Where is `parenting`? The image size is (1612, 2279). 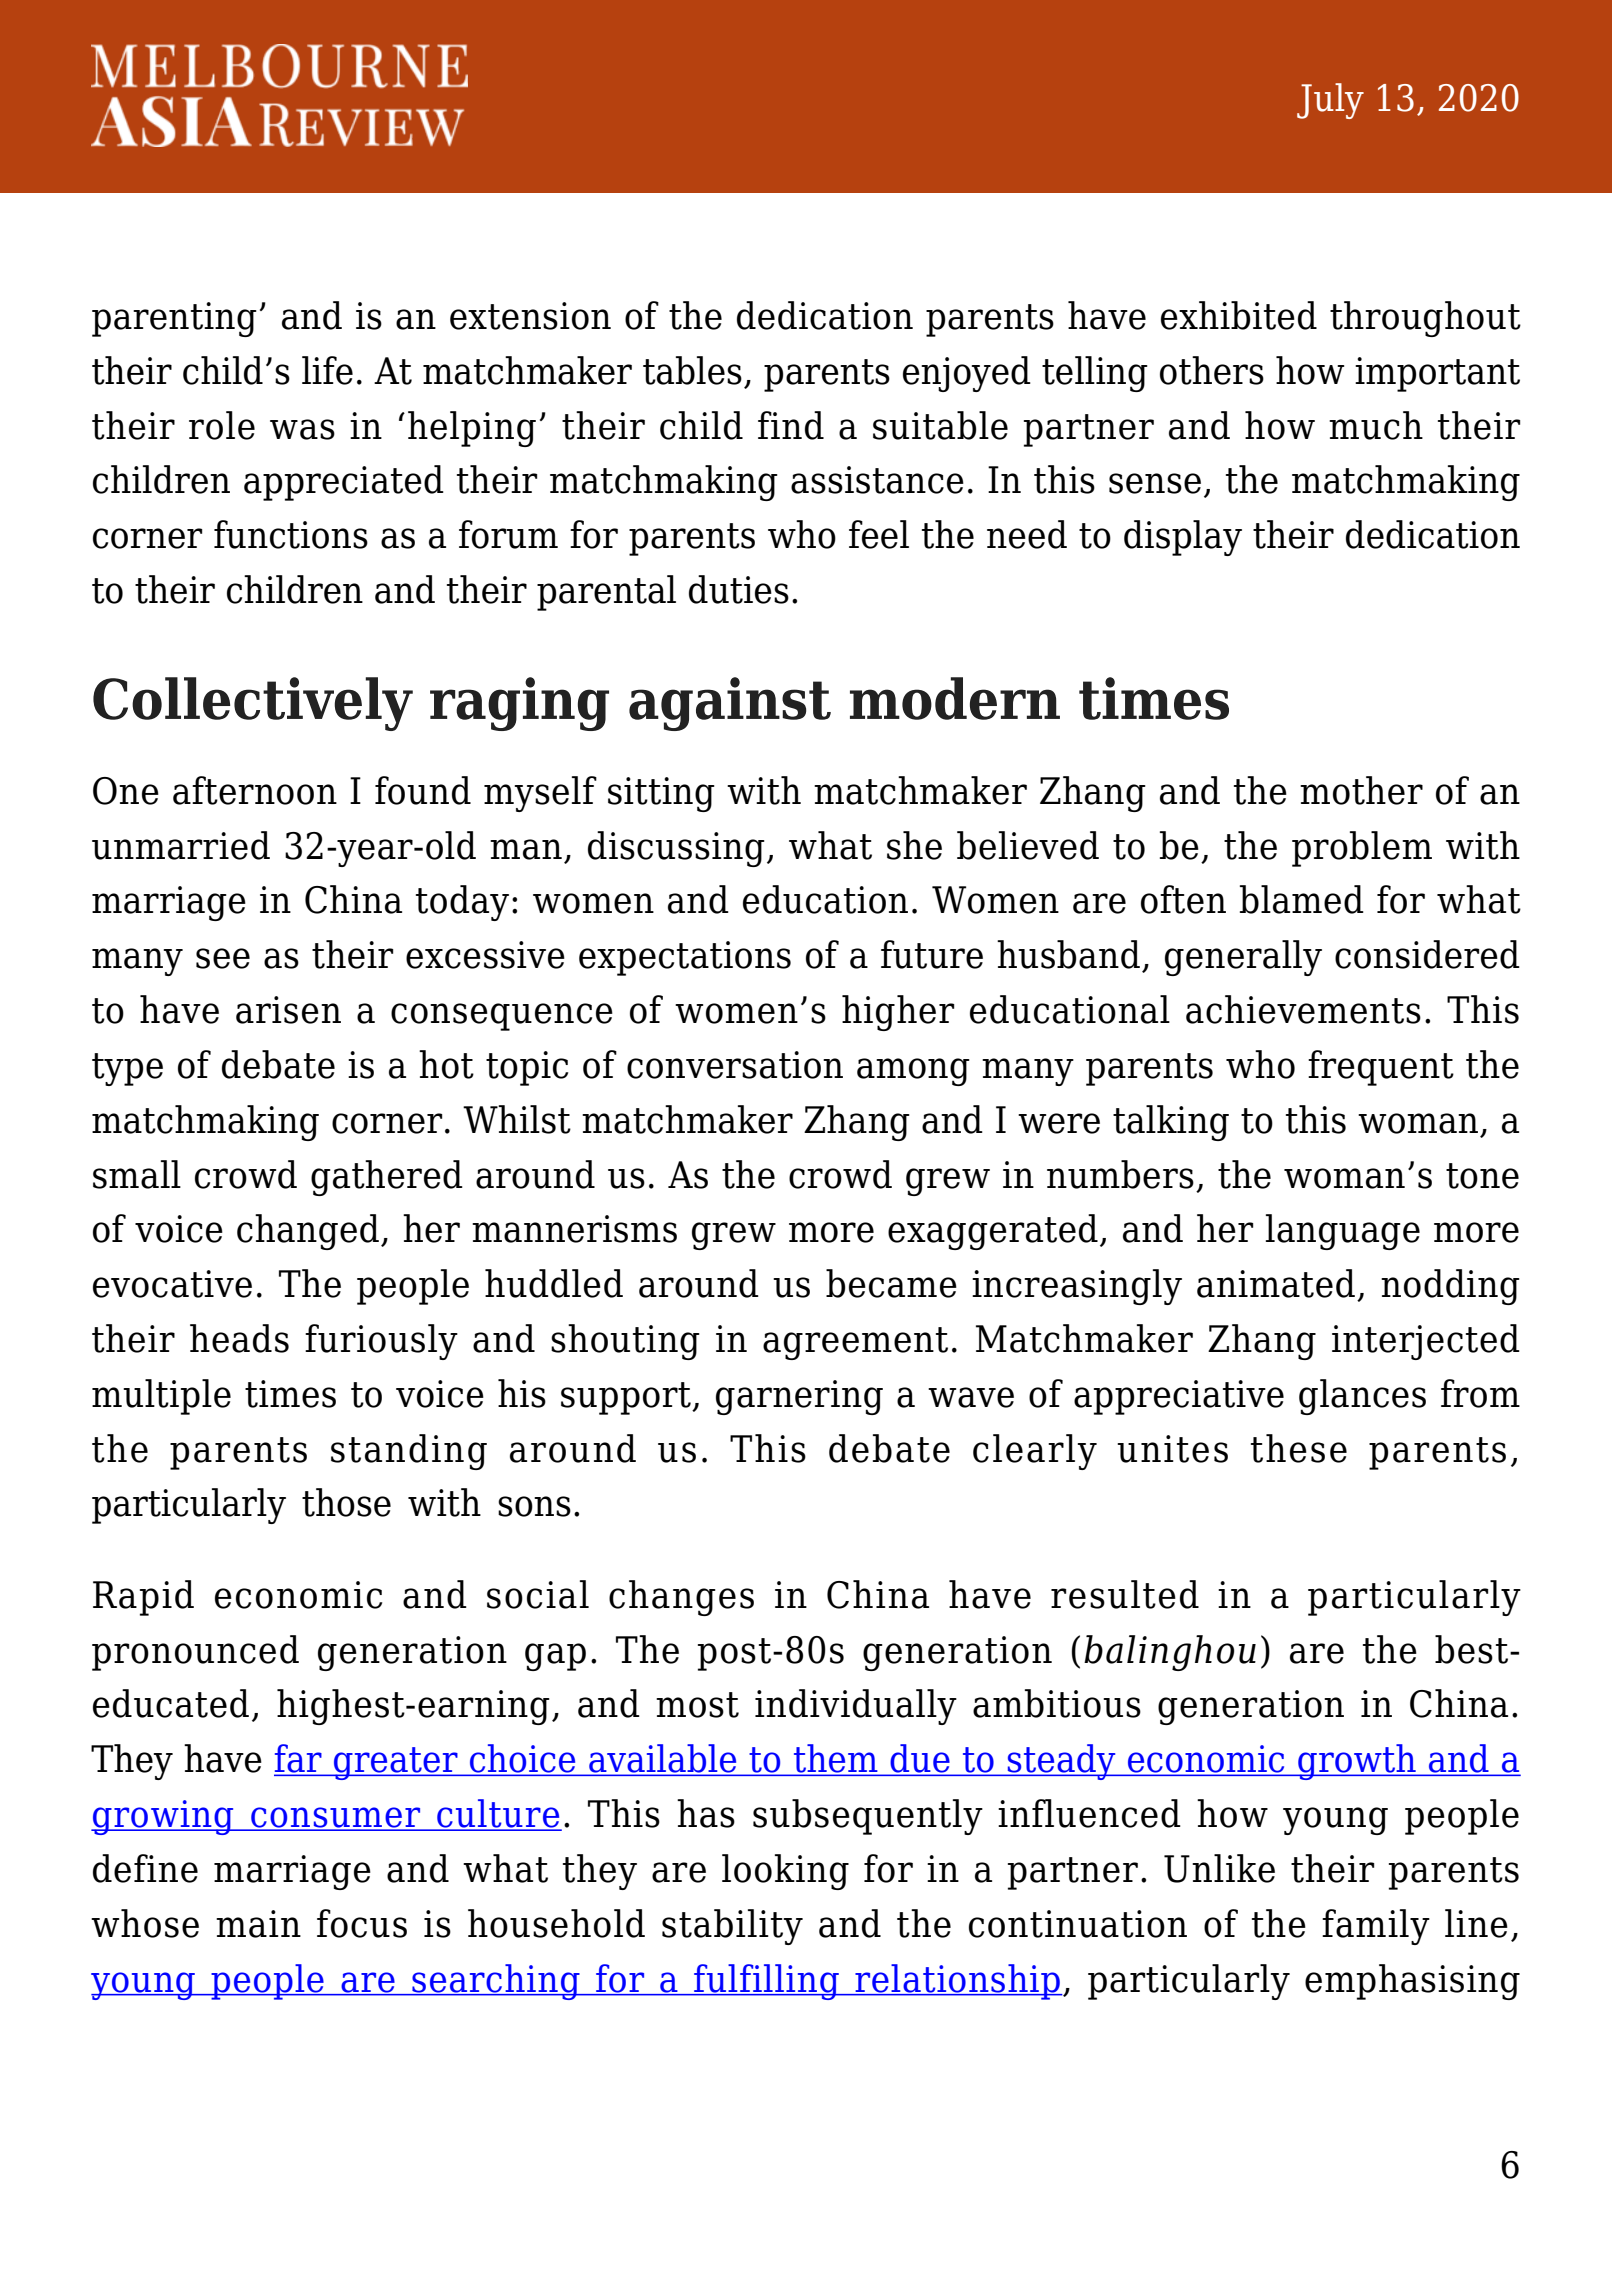 parenting is located at coordinates (174, 319).
